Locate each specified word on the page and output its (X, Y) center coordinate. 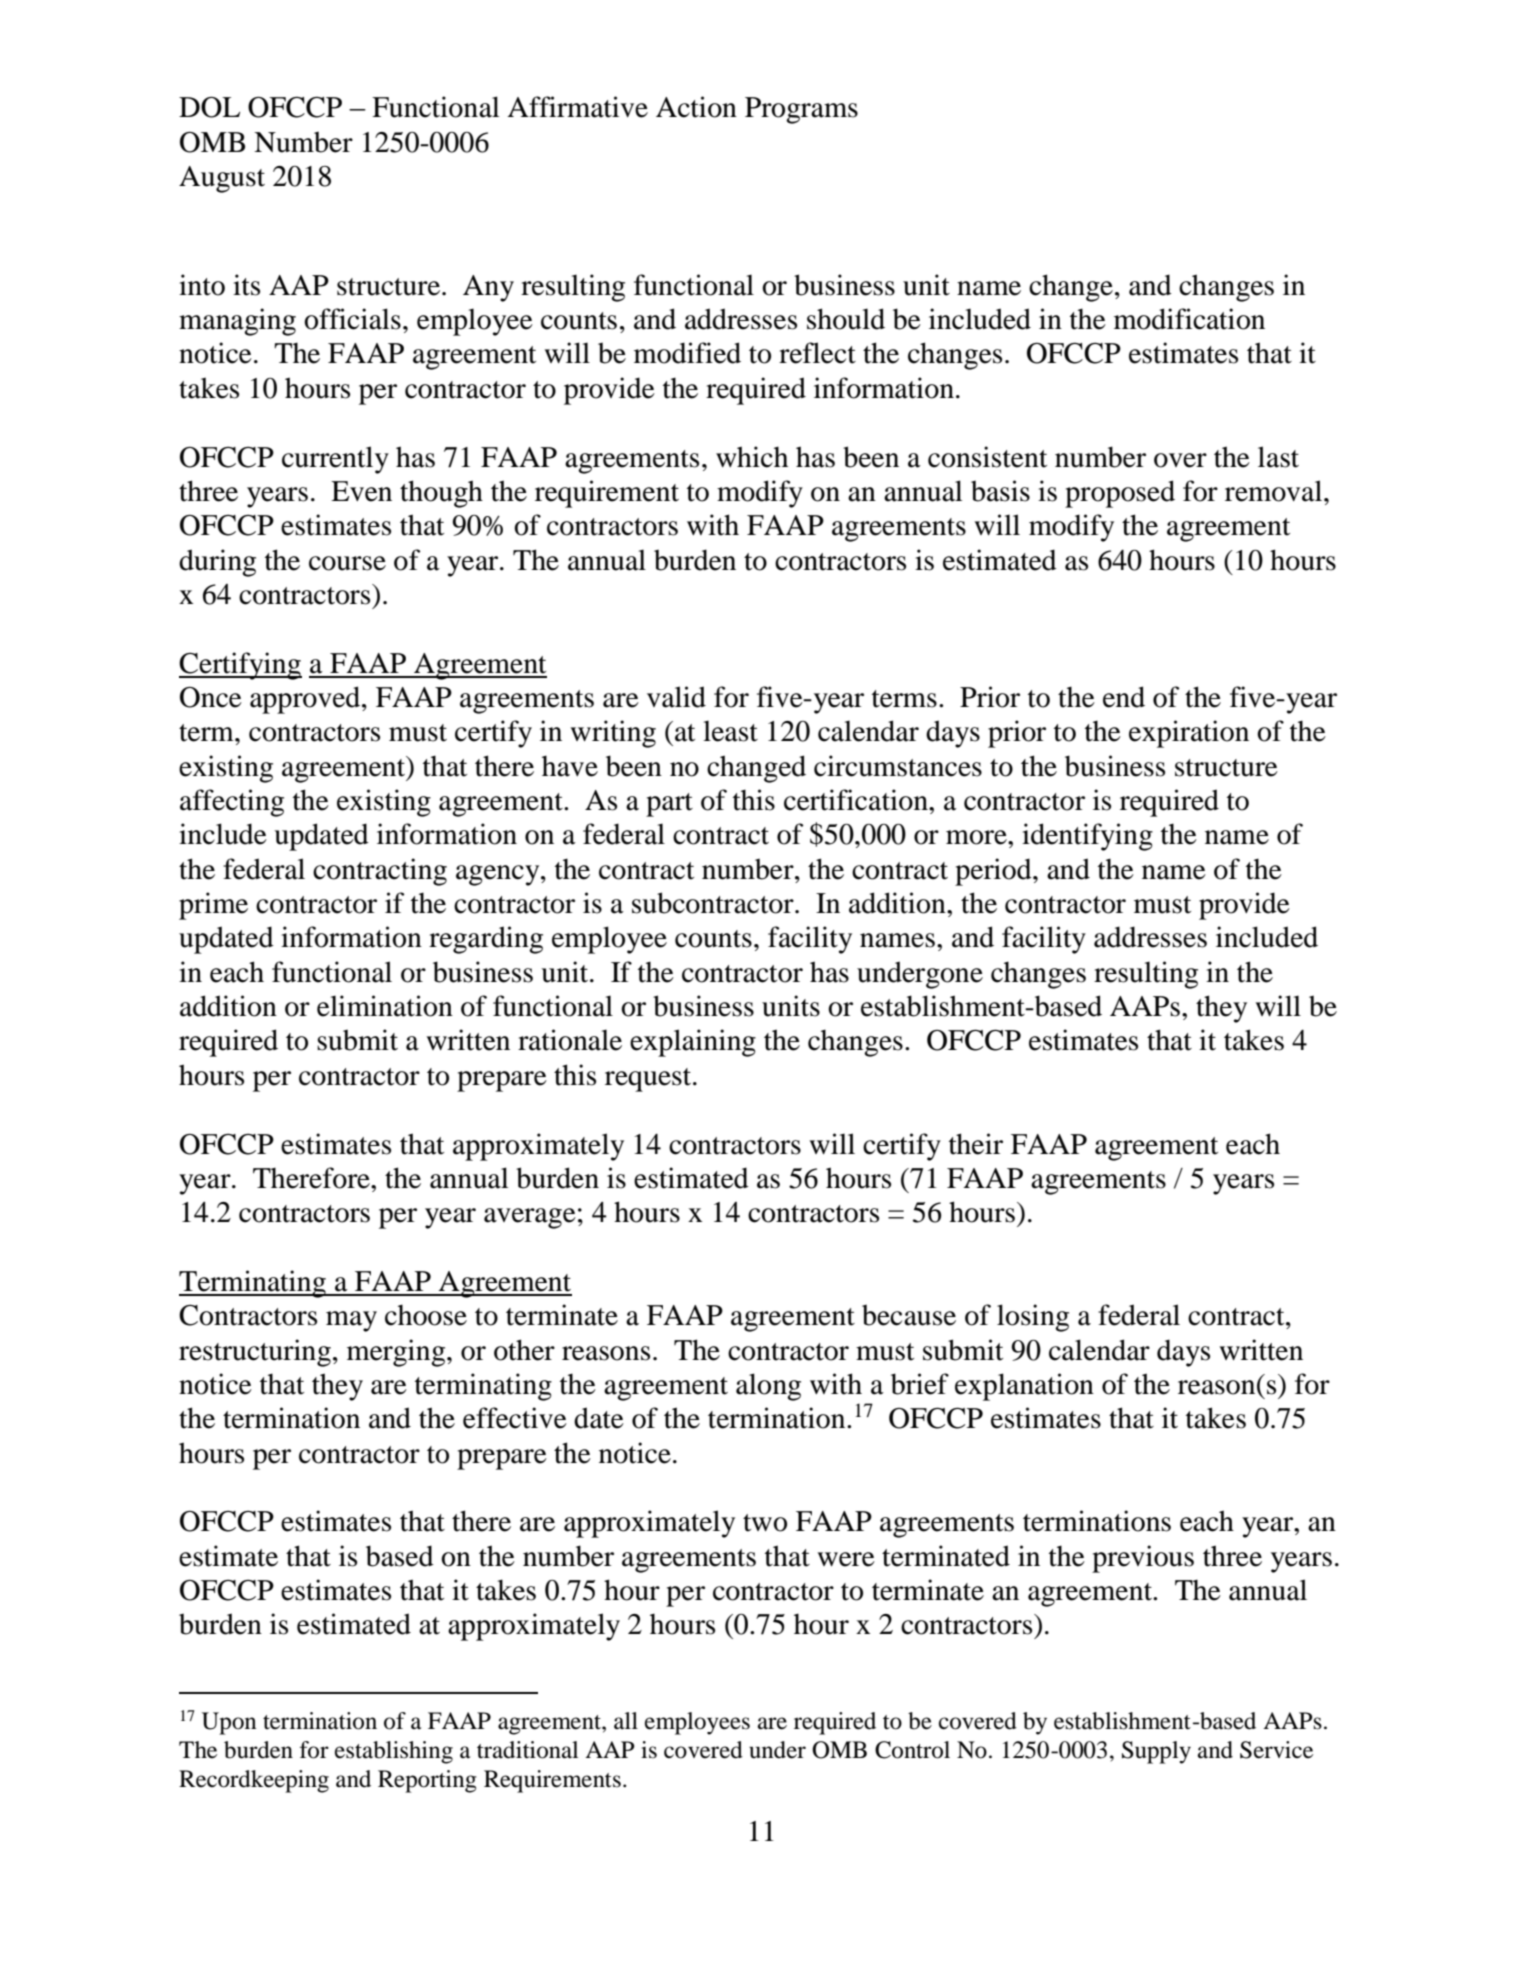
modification (1189, 319)
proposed (1120, 494)
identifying (1087, 837)
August (222, 179)
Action (696, 107)
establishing (394, 1752)
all (626, 1721)
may (351, 1321)
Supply (1156, 1752)
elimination (385, 1006)
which (752, 457)
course (347, 563)
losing (1033, 1318)
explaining (693, 1043)
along (768, 1387)
